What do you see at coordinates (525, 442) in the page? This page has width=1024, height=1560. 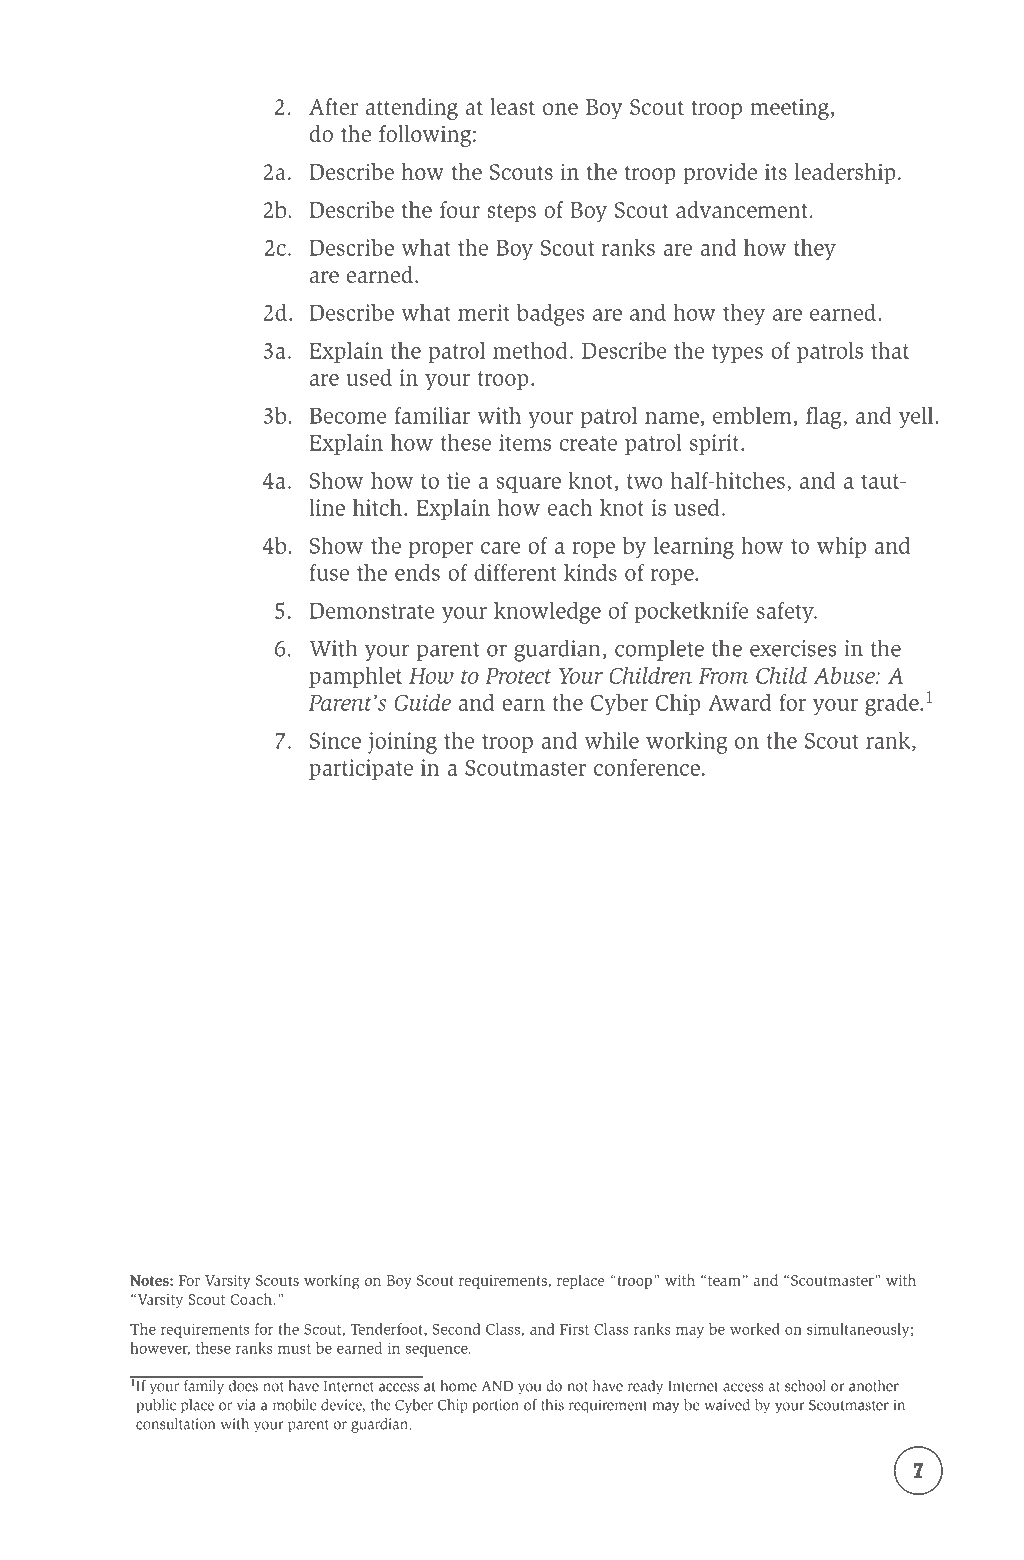 I see `items` at bounding box center [525, 442].
